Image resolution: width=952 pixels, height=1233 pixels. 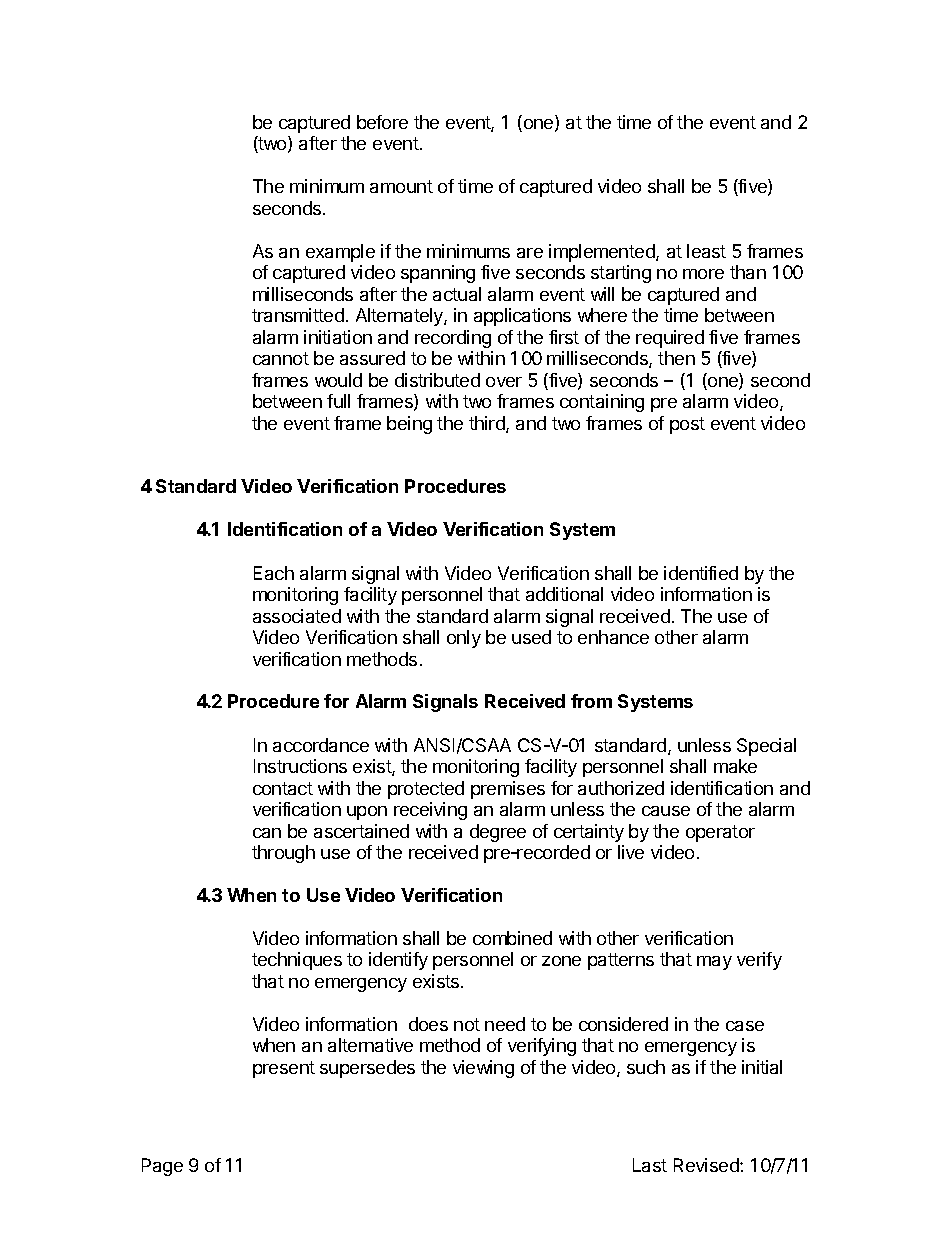 What do you see at coordinates (613, 637) in the screenshot?
I see `enhance` at bounding box center [613, 637].
